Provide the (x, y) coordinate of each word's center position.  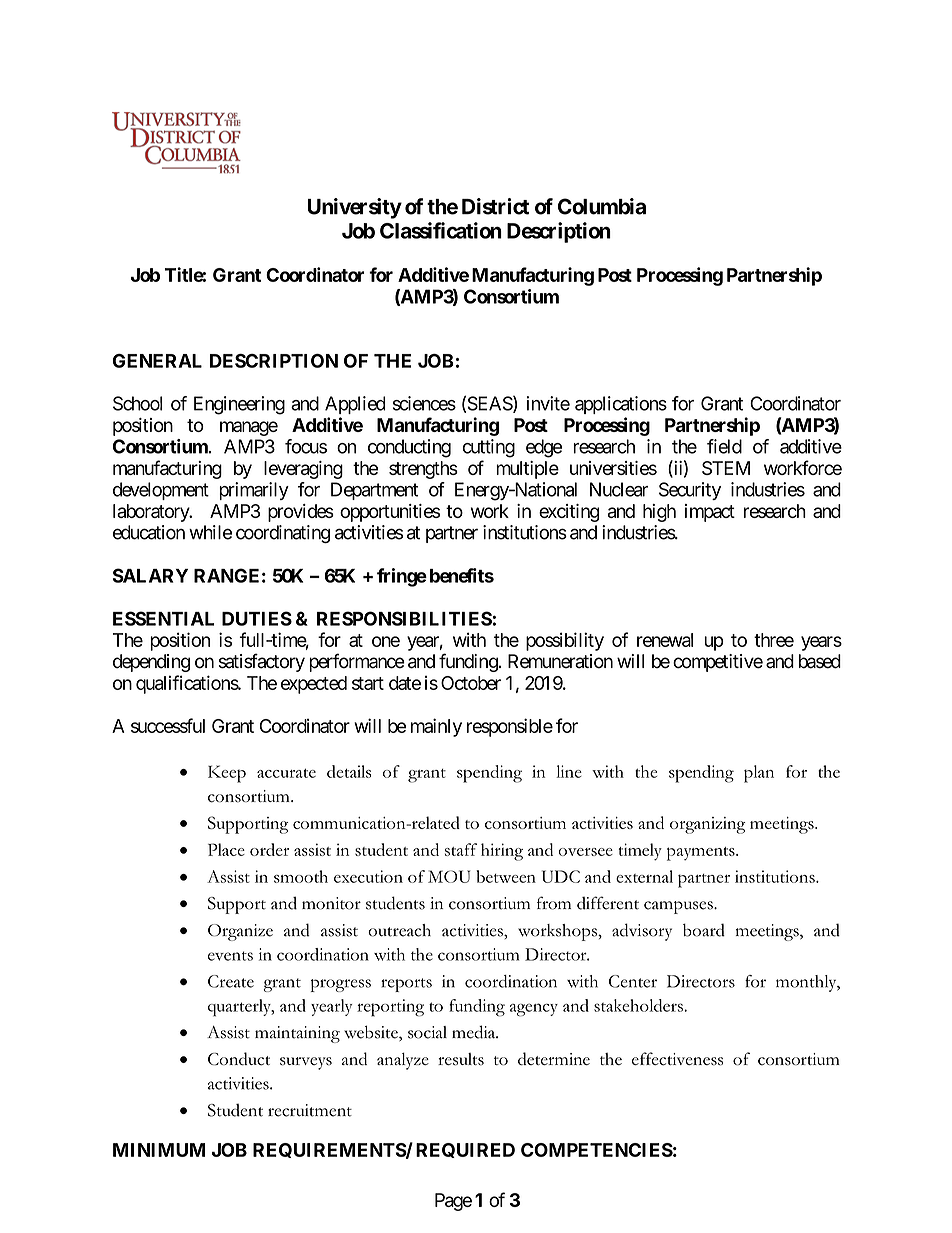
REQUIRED (465, 1150)
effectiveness (677, 1059)
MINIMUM (159, 1150)
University (355, 208)
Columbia (602, 206)
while (210, 532)
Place (226, 849)
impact (710, 513)
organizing (707, 825)
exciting (569, 513)
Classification (441, 230)
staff (461, 849)
